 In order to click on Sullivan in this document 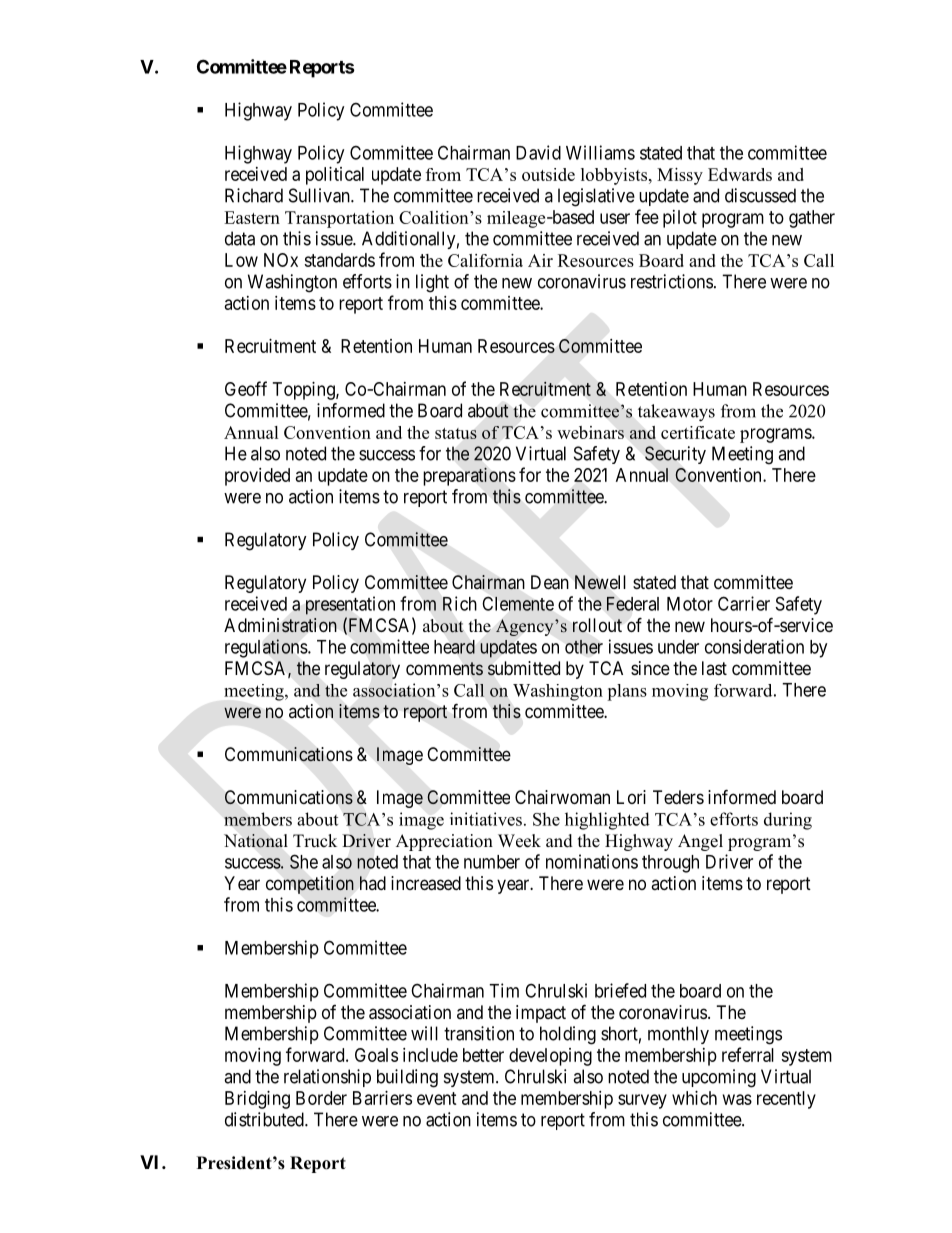, I will do `click(320, 195)`.
